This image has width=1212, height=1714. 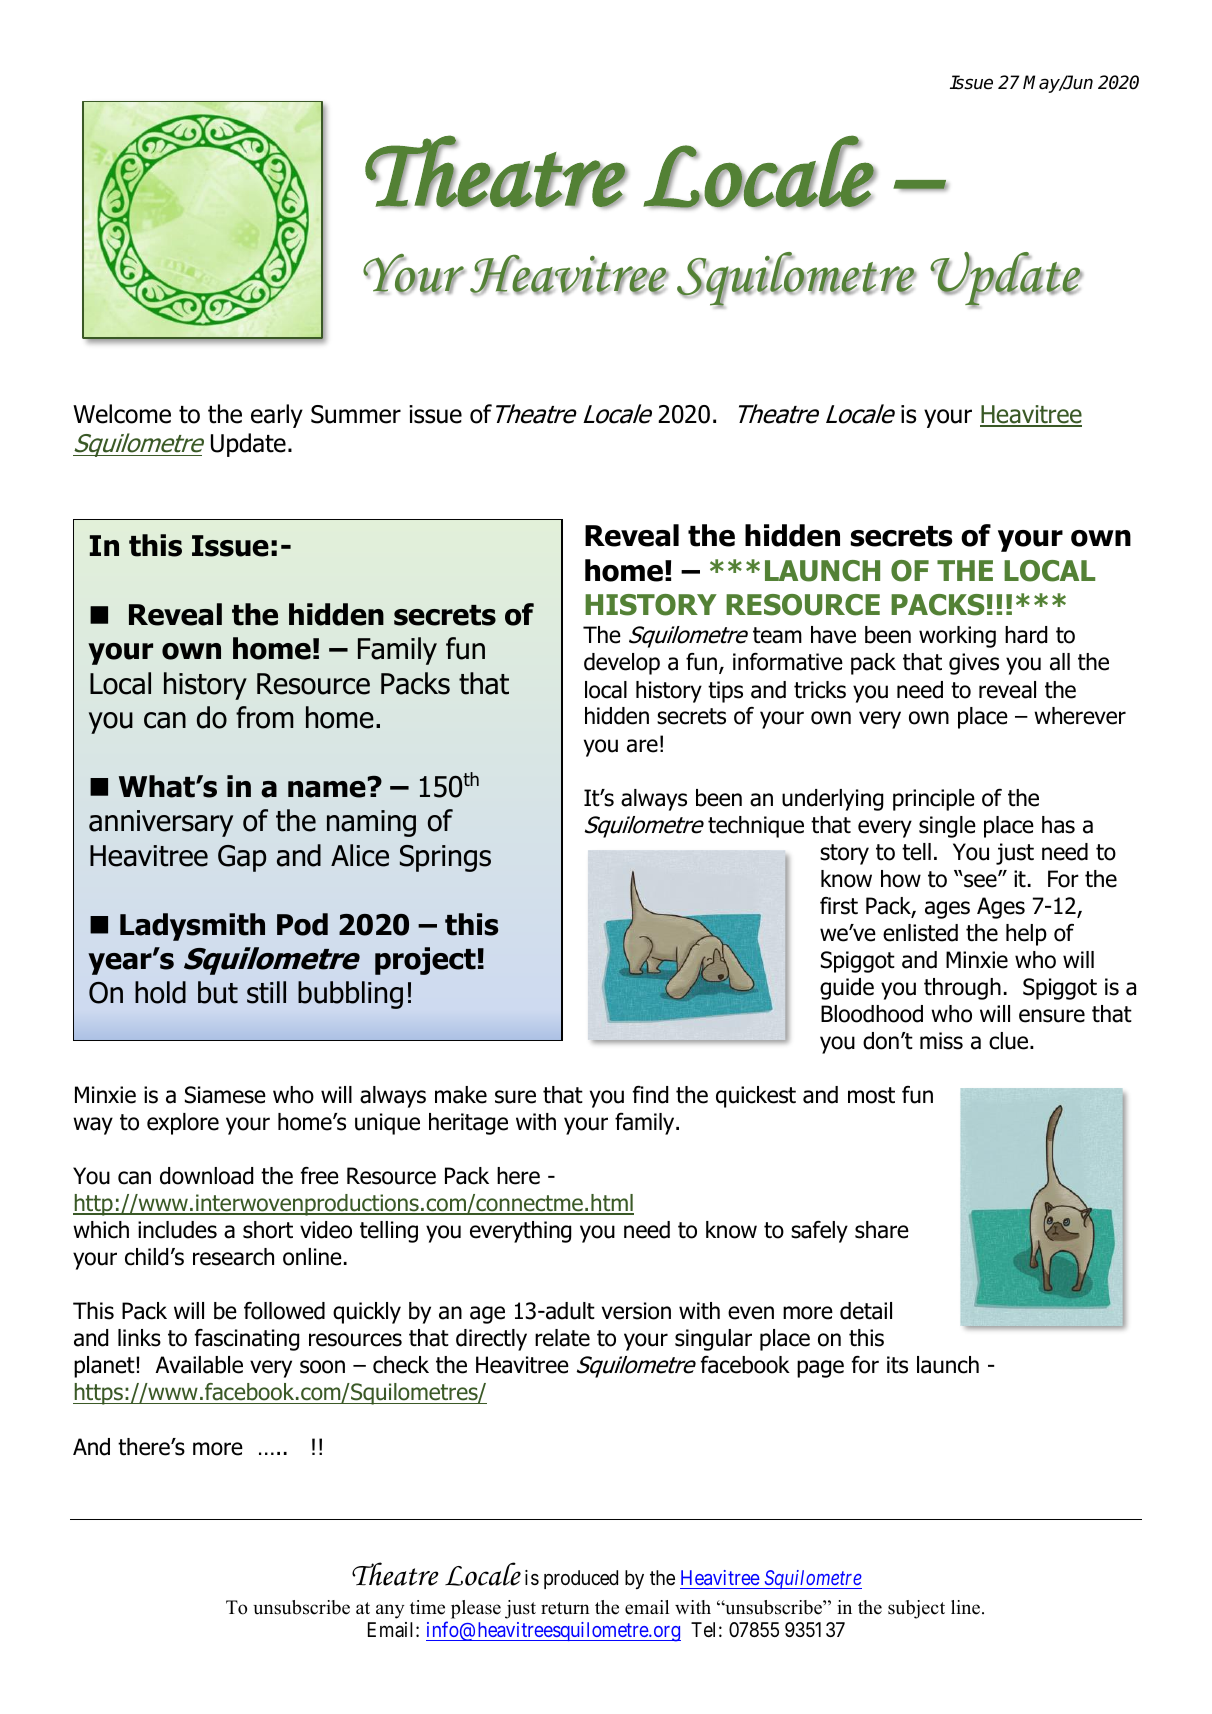 I want to click on through, so click(x=962, y=989).
